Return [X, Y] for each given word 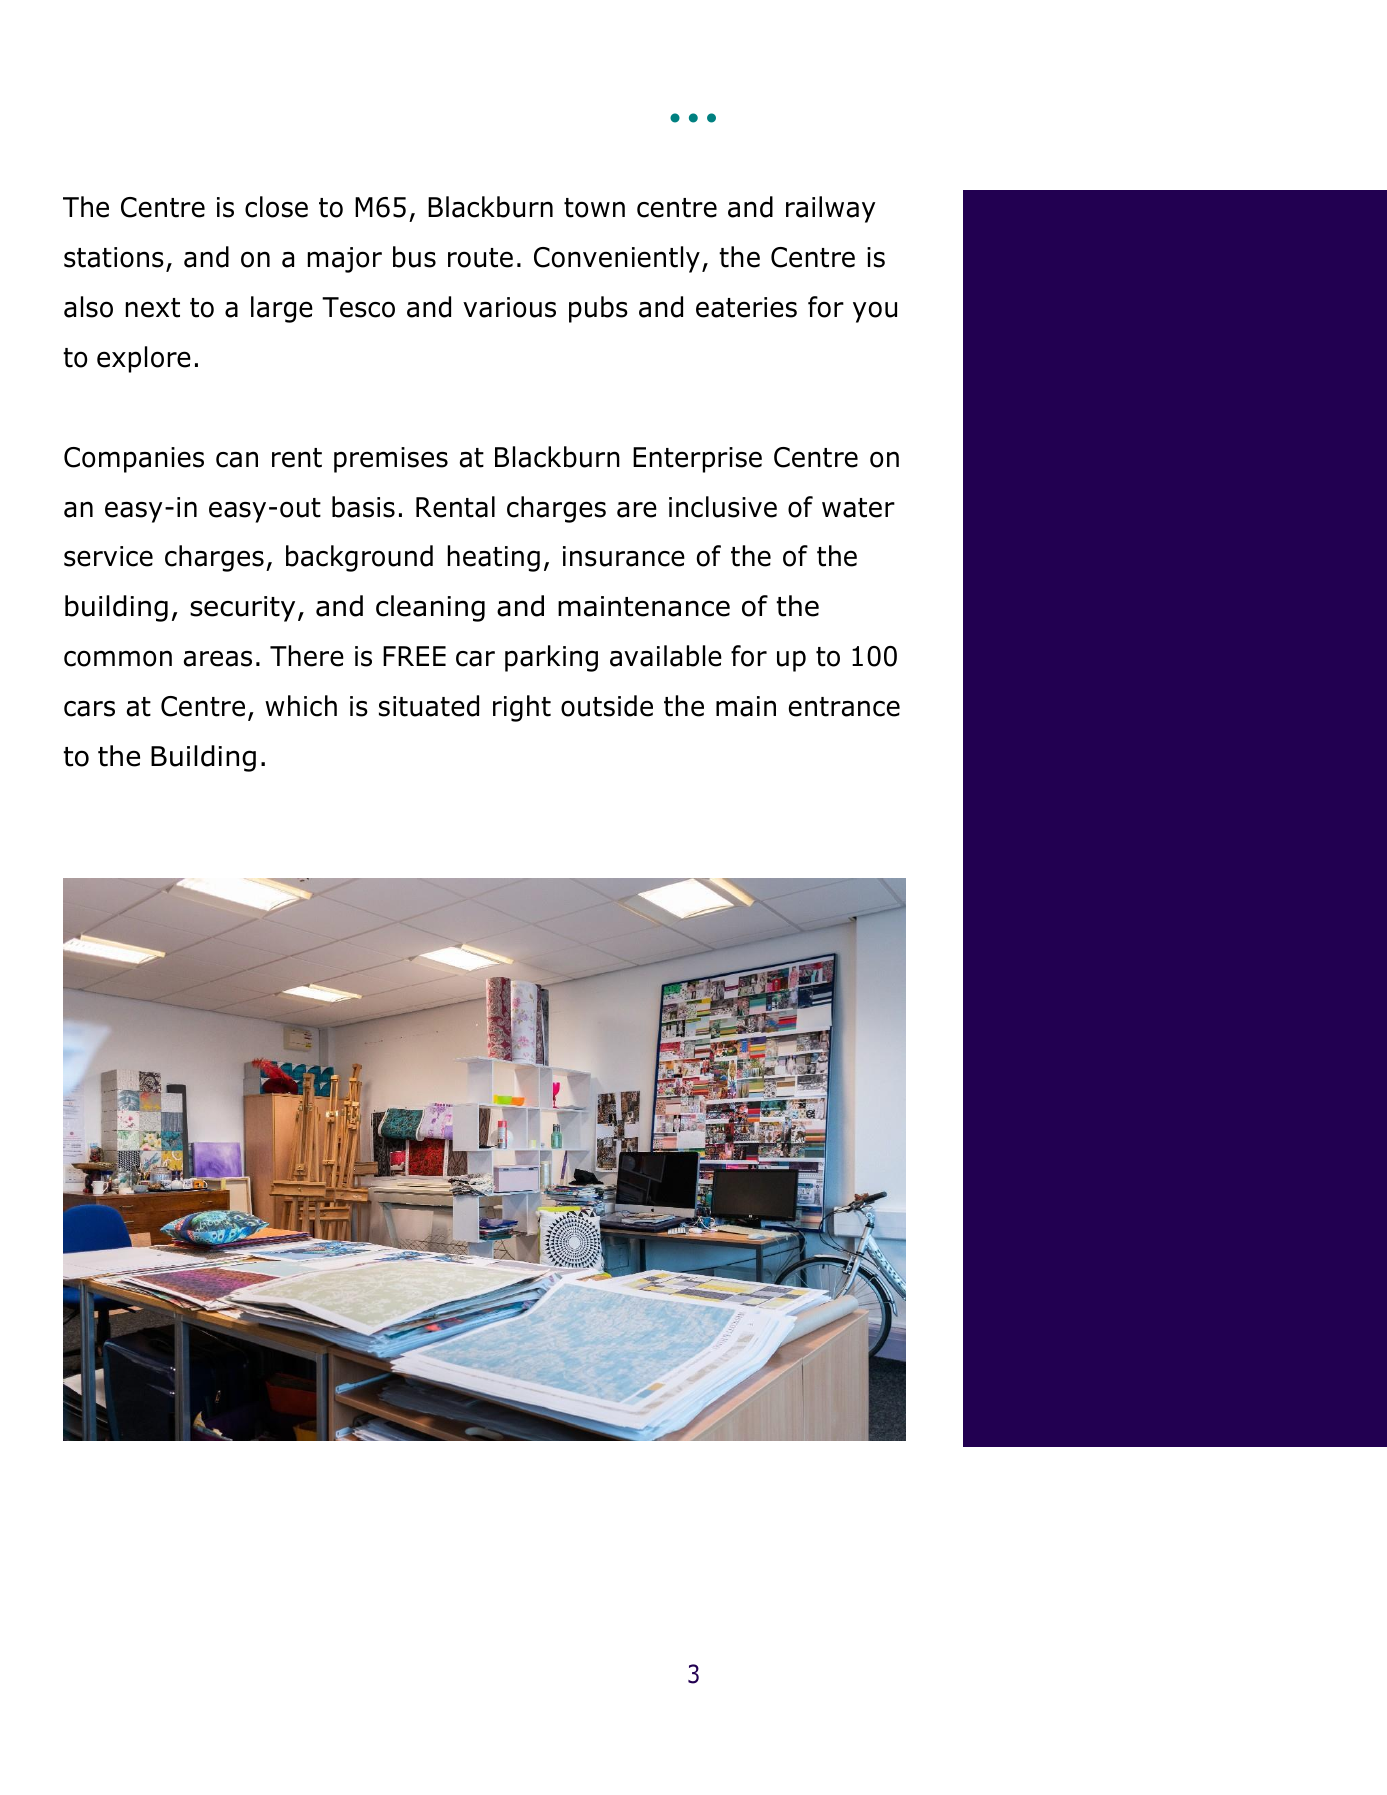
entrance [844, 707]
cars [89, 709]
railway [830, 209]
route [480, 258]
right [522, 708]
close [276, 207]
